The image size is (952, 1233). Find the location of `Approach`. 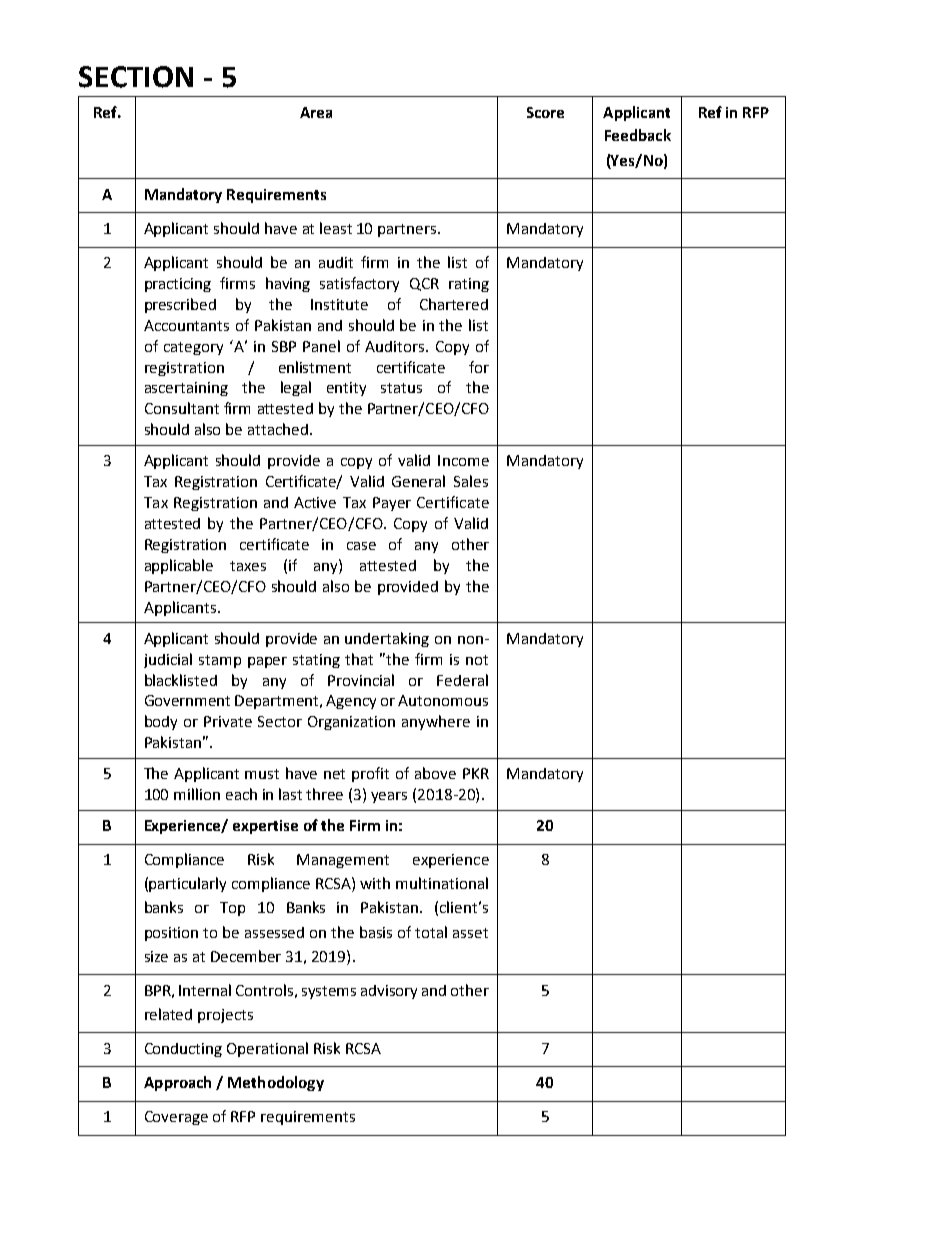

Approach is located at coordinates (177, 1083).
